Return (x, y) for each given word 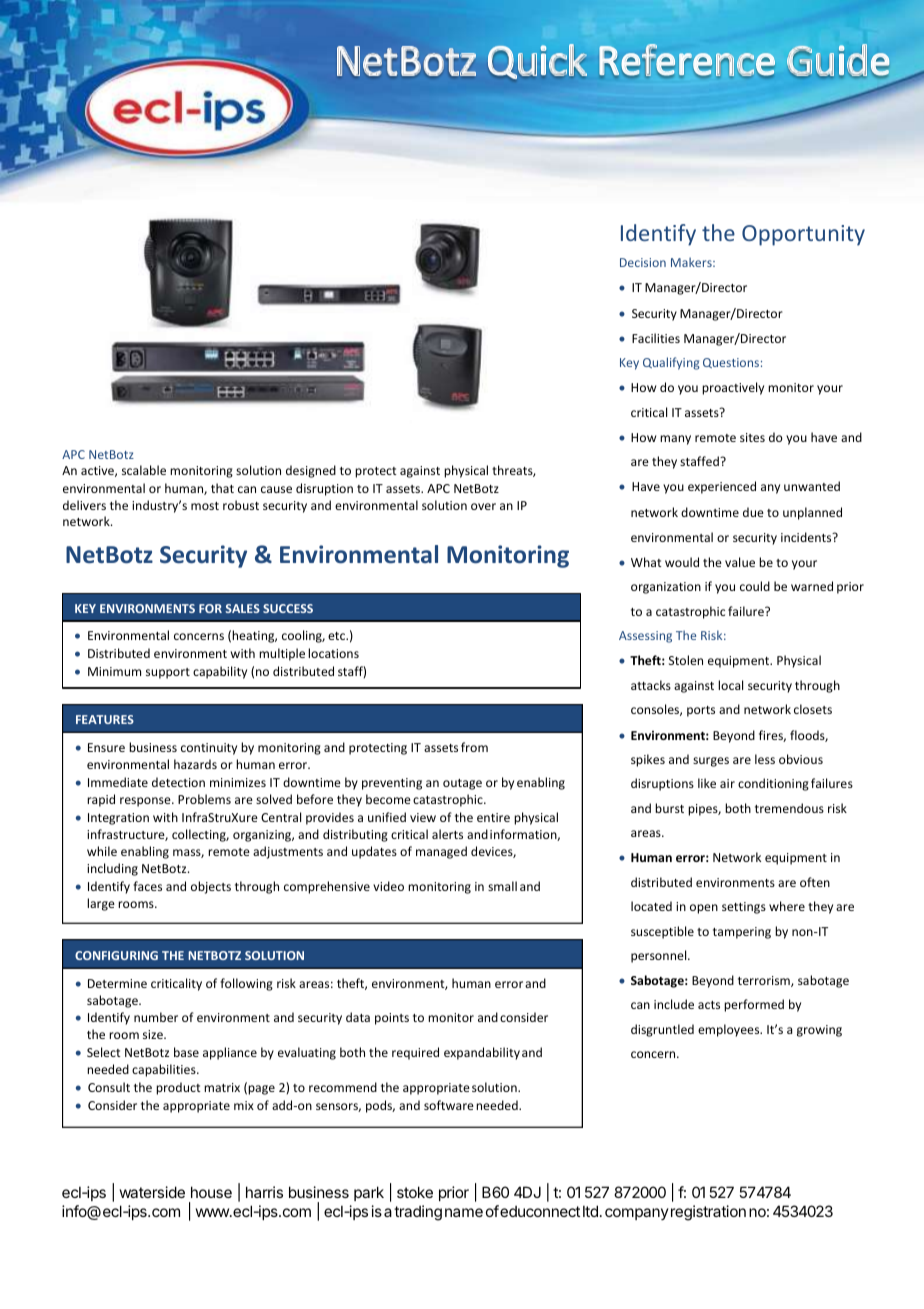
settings (744, 908)
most (205, 506)
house (211, 1192)
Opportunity (803, 235)
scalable (144, 470)
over (483, 506)
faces (147, 886)
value (740, 562)
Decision (643, 262)
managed (441, 852)
